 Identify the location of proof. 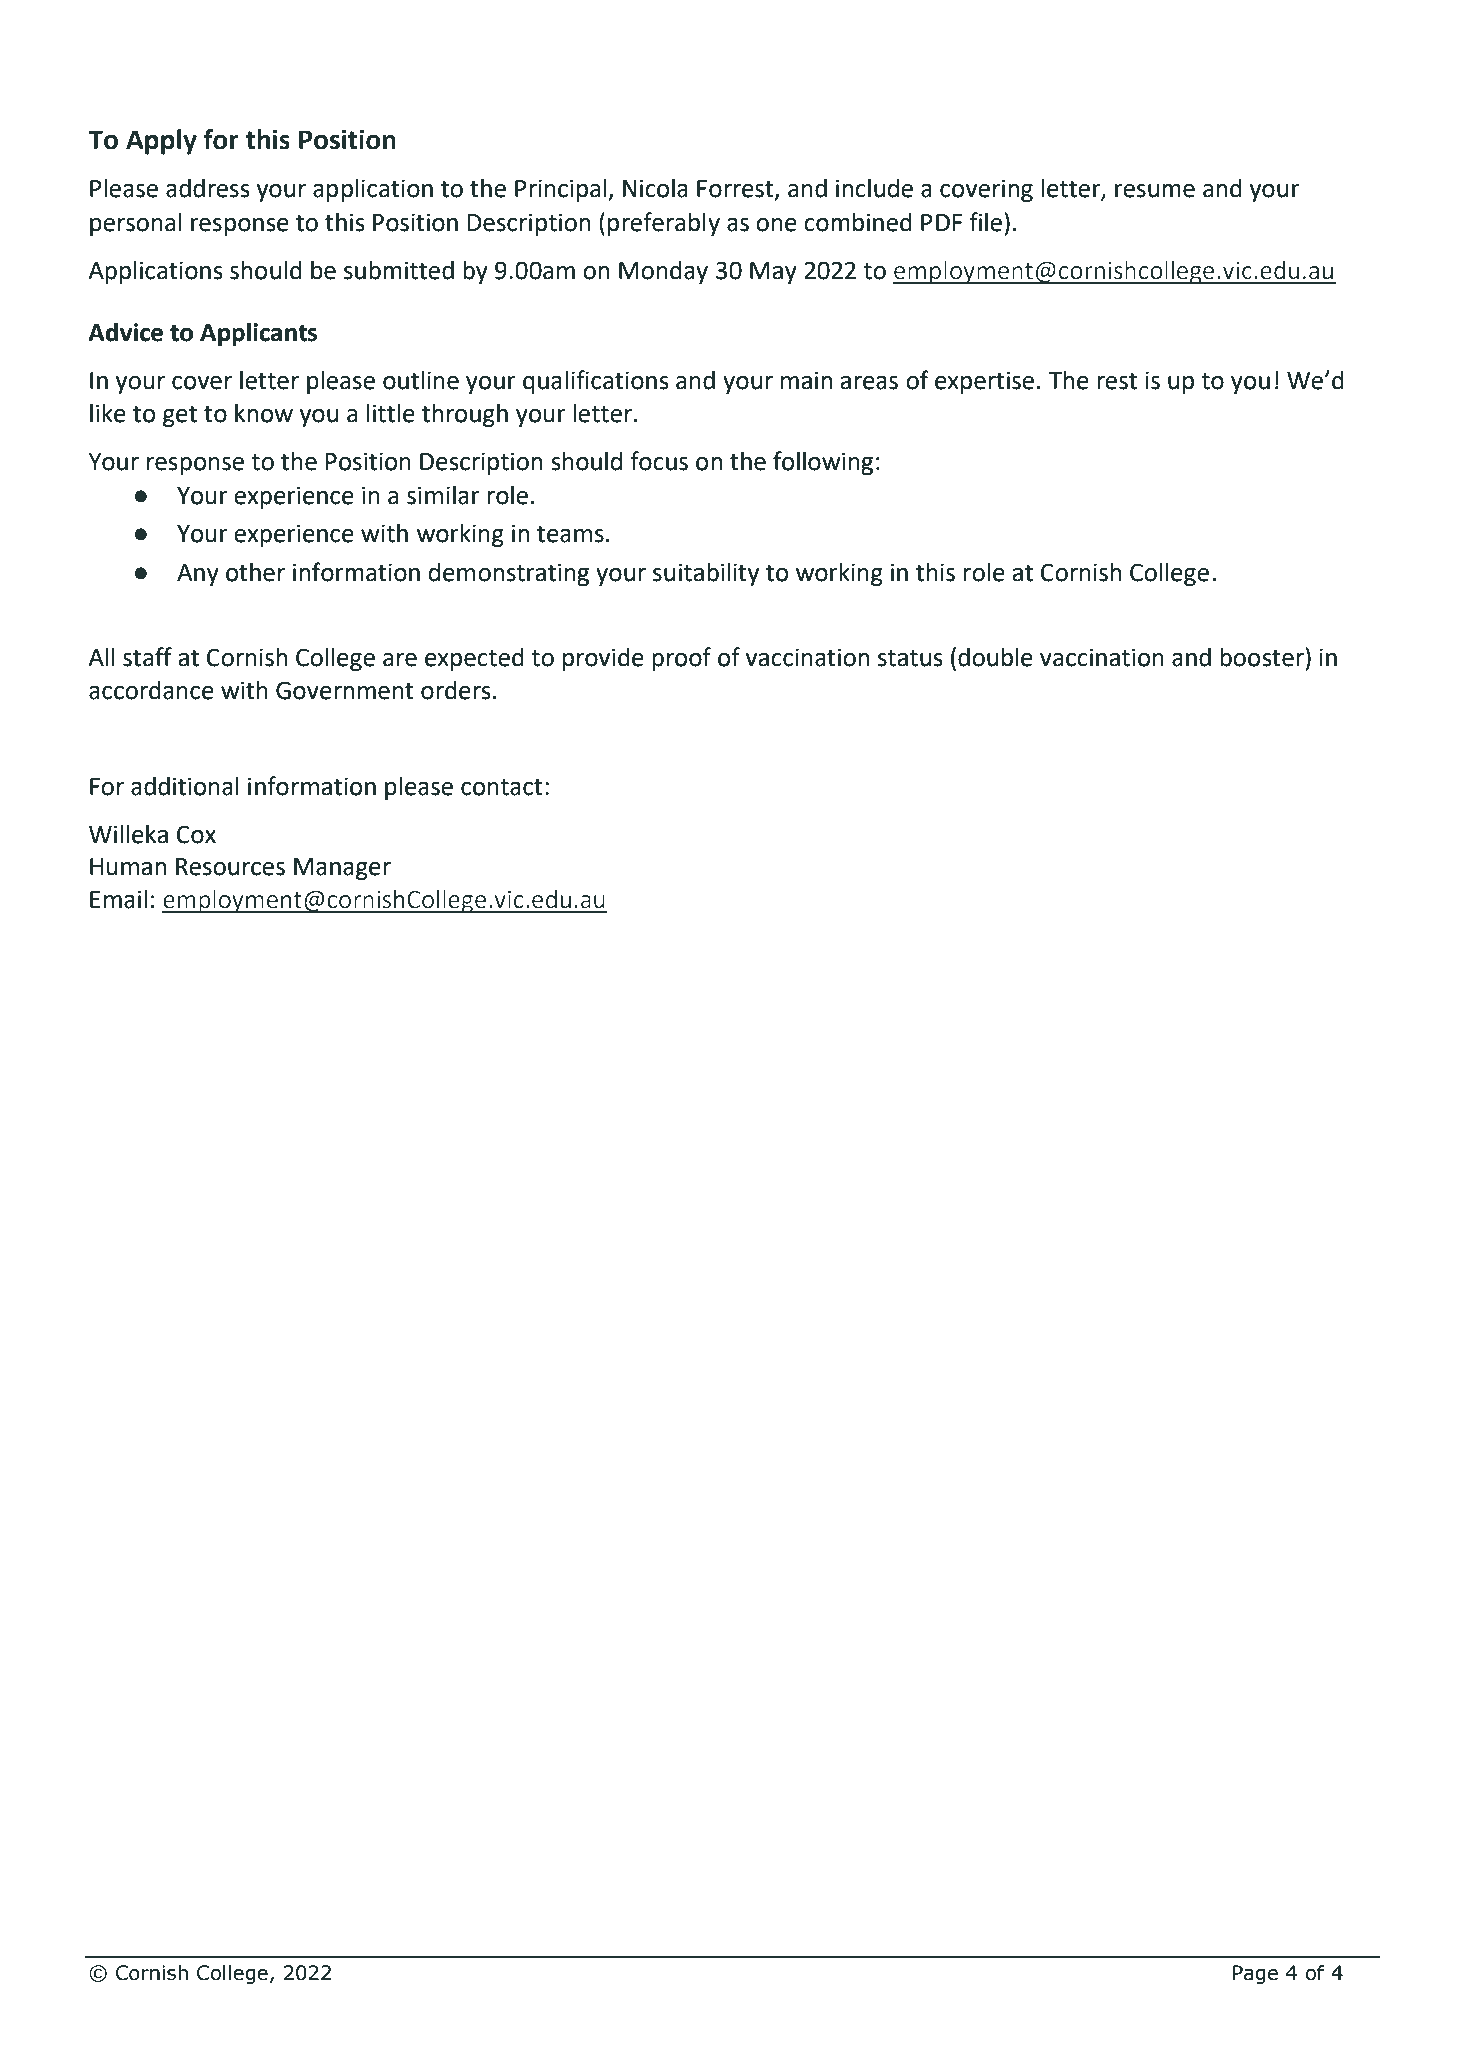
(681, 659).
